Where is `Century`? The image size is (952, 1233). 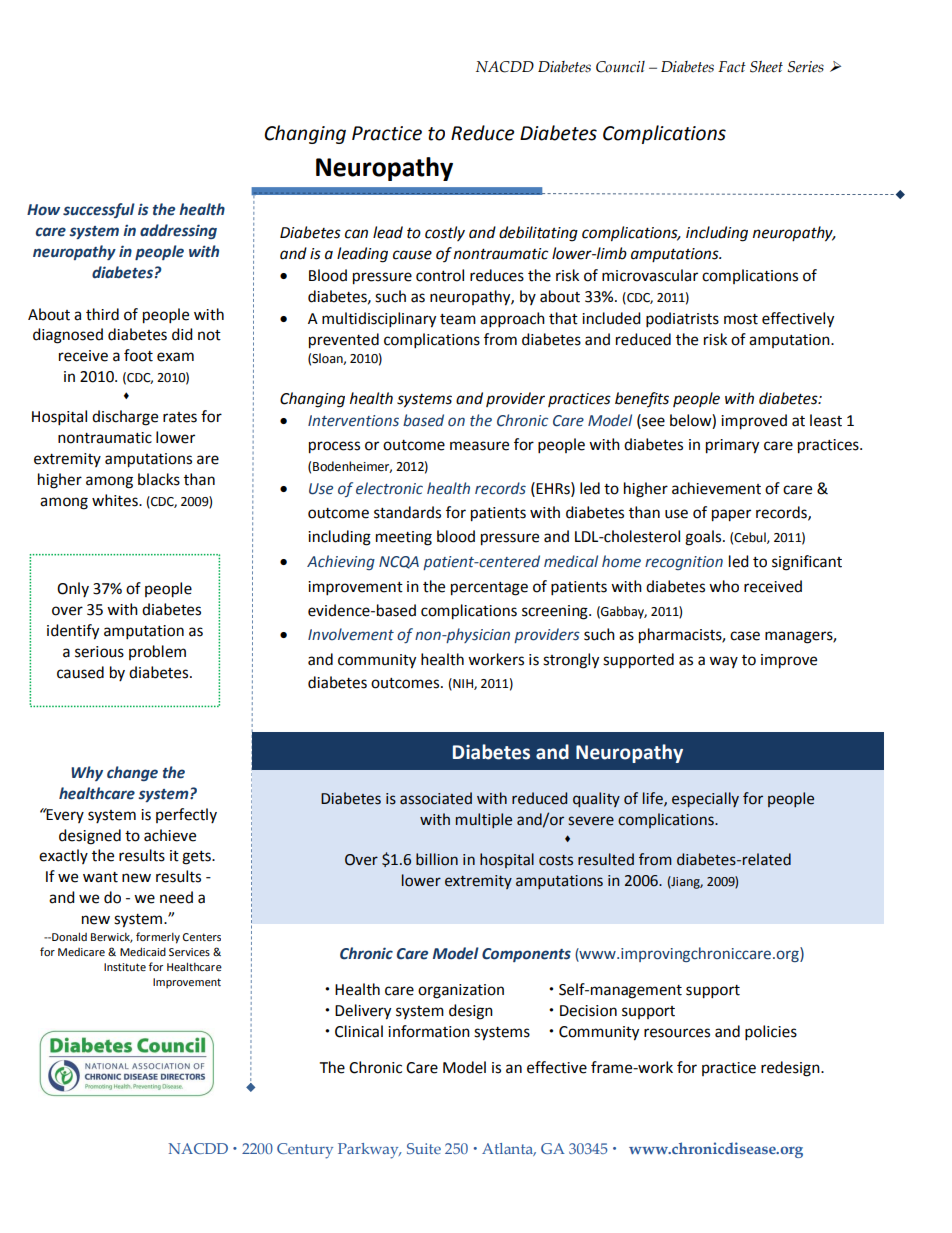
Century is located at coordinates (305, 1151).
